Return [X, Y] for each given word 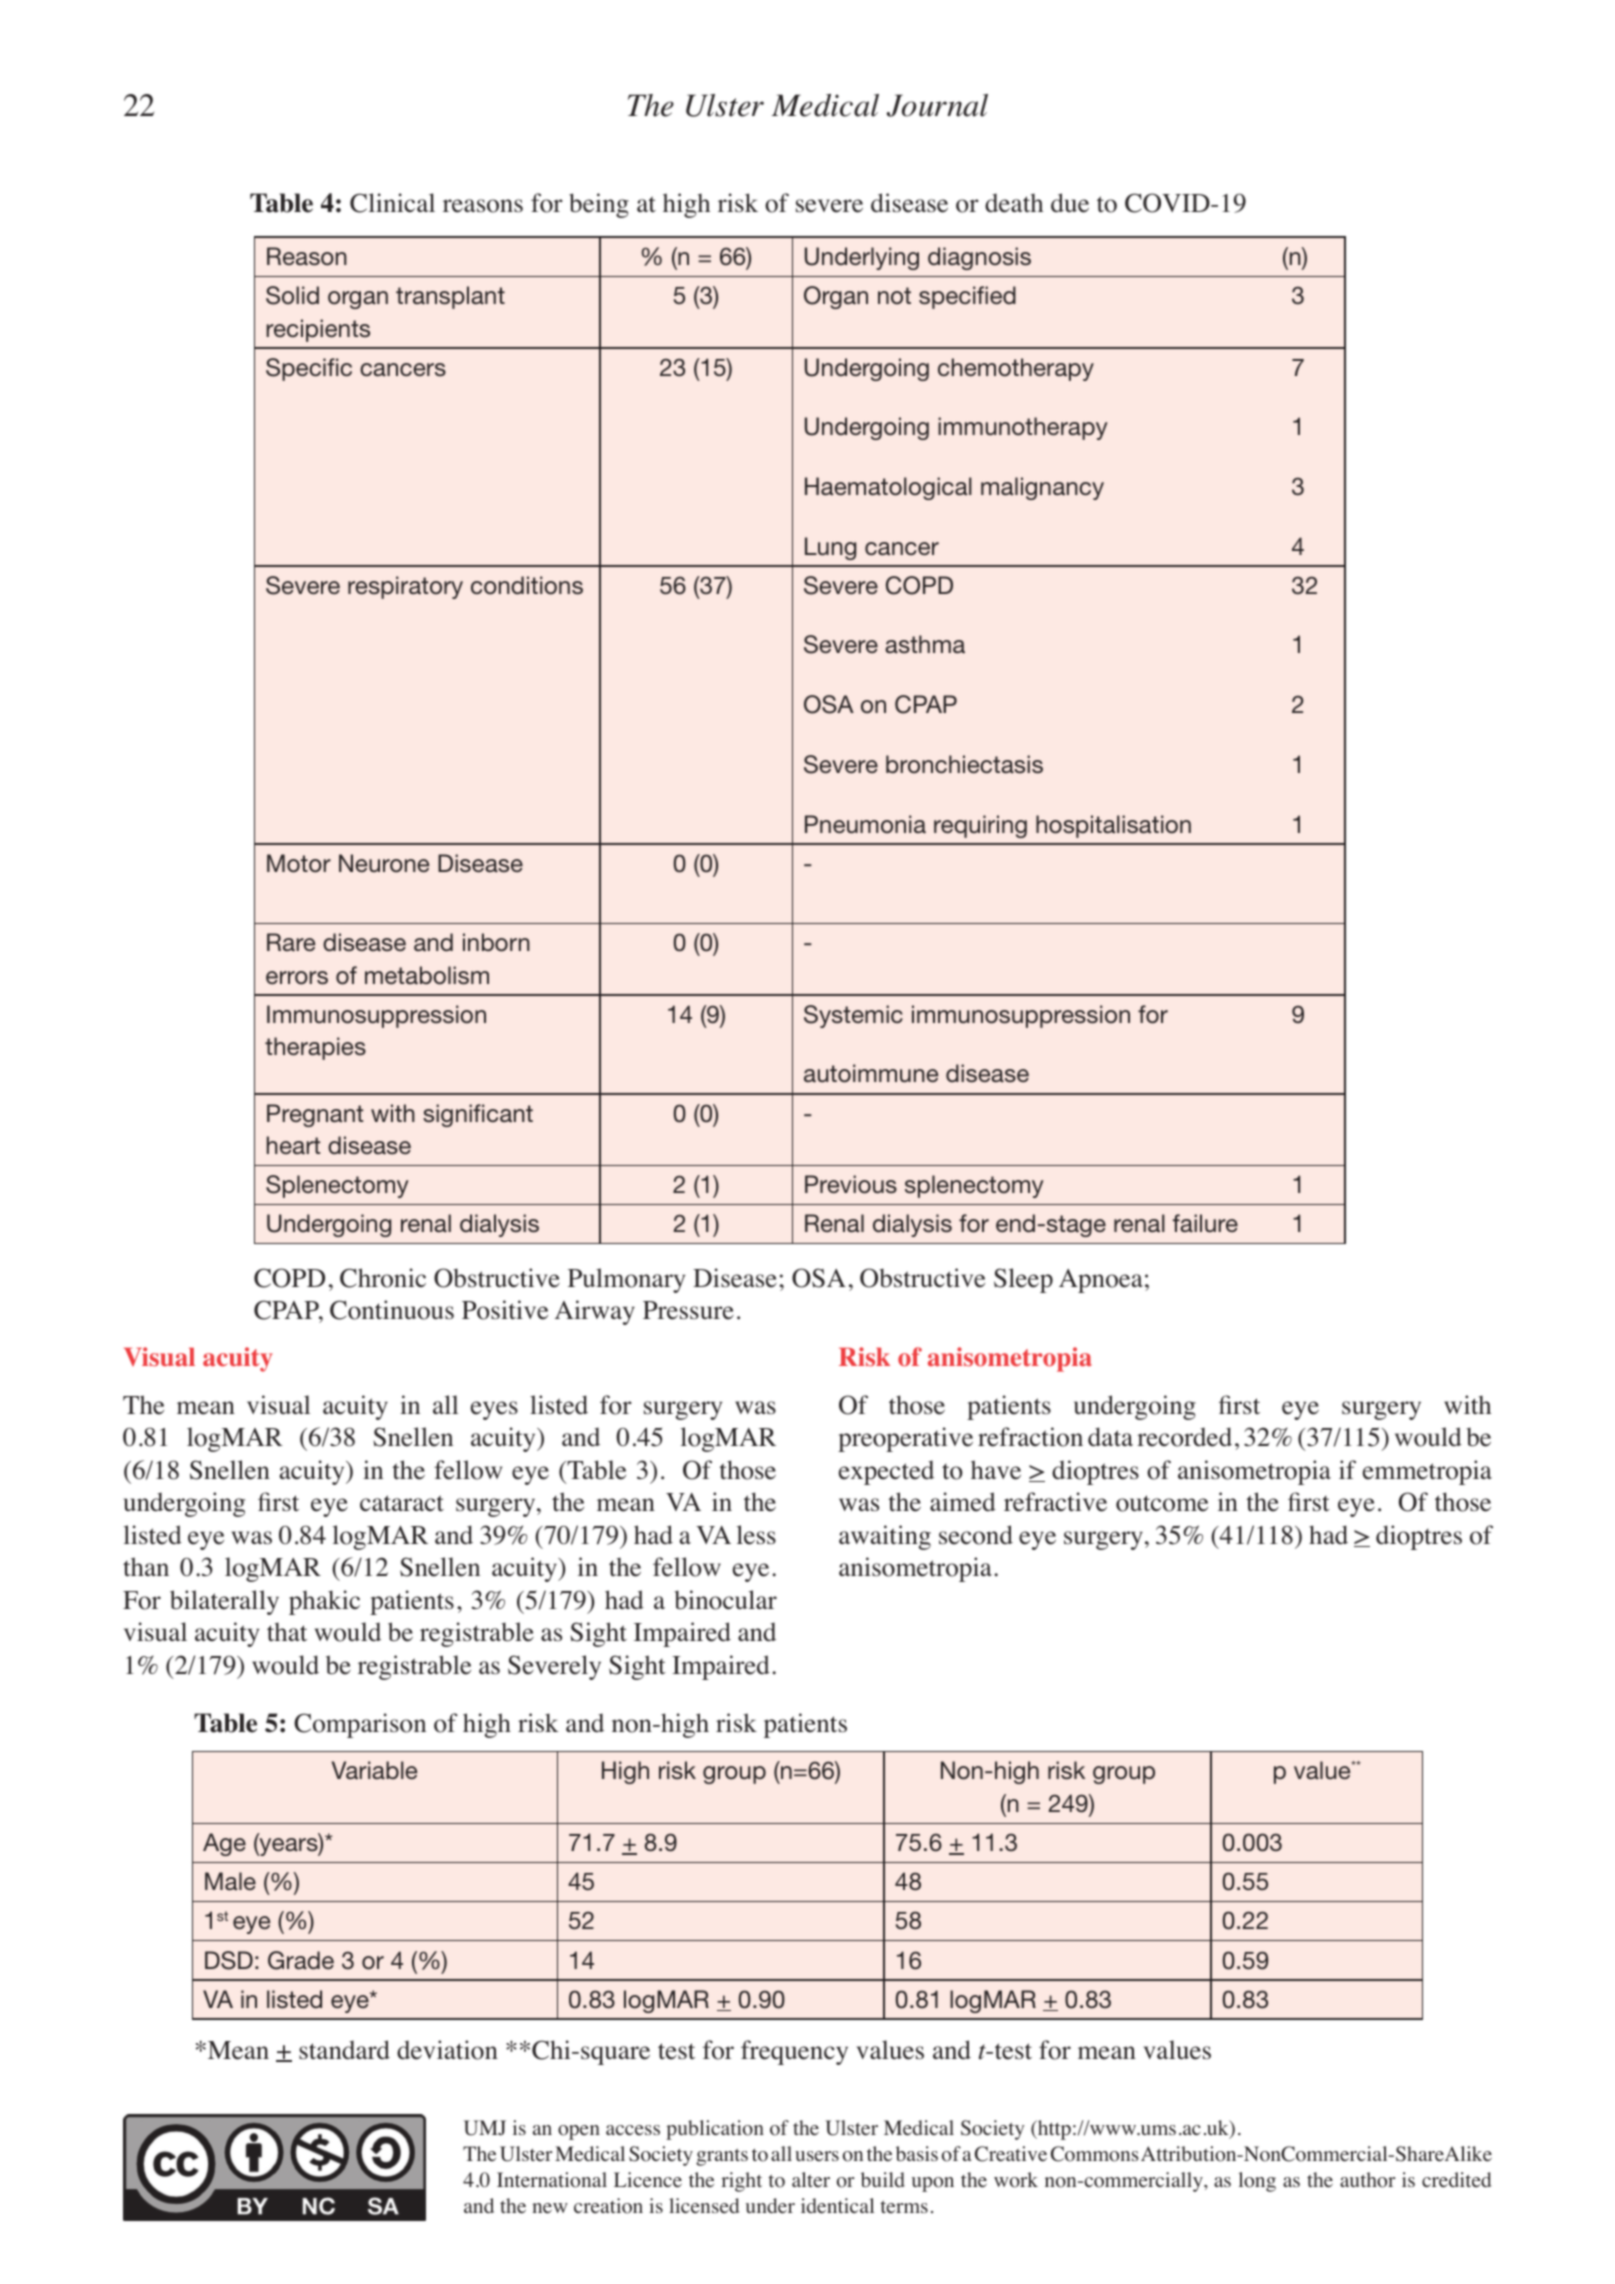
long [1257, 2182]
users [817, 2156]
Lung [830, 548]
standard [344, 2050]
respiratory [405, 587]
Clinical [392, 203]
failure [1205, 1223]
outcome [1162, 1503]
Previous [851, 1184]
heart [293, 1145]
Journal [937, 105]
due [1070, 203]
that [287, 1632]
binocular [725, 1600]
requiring [980, 826]
